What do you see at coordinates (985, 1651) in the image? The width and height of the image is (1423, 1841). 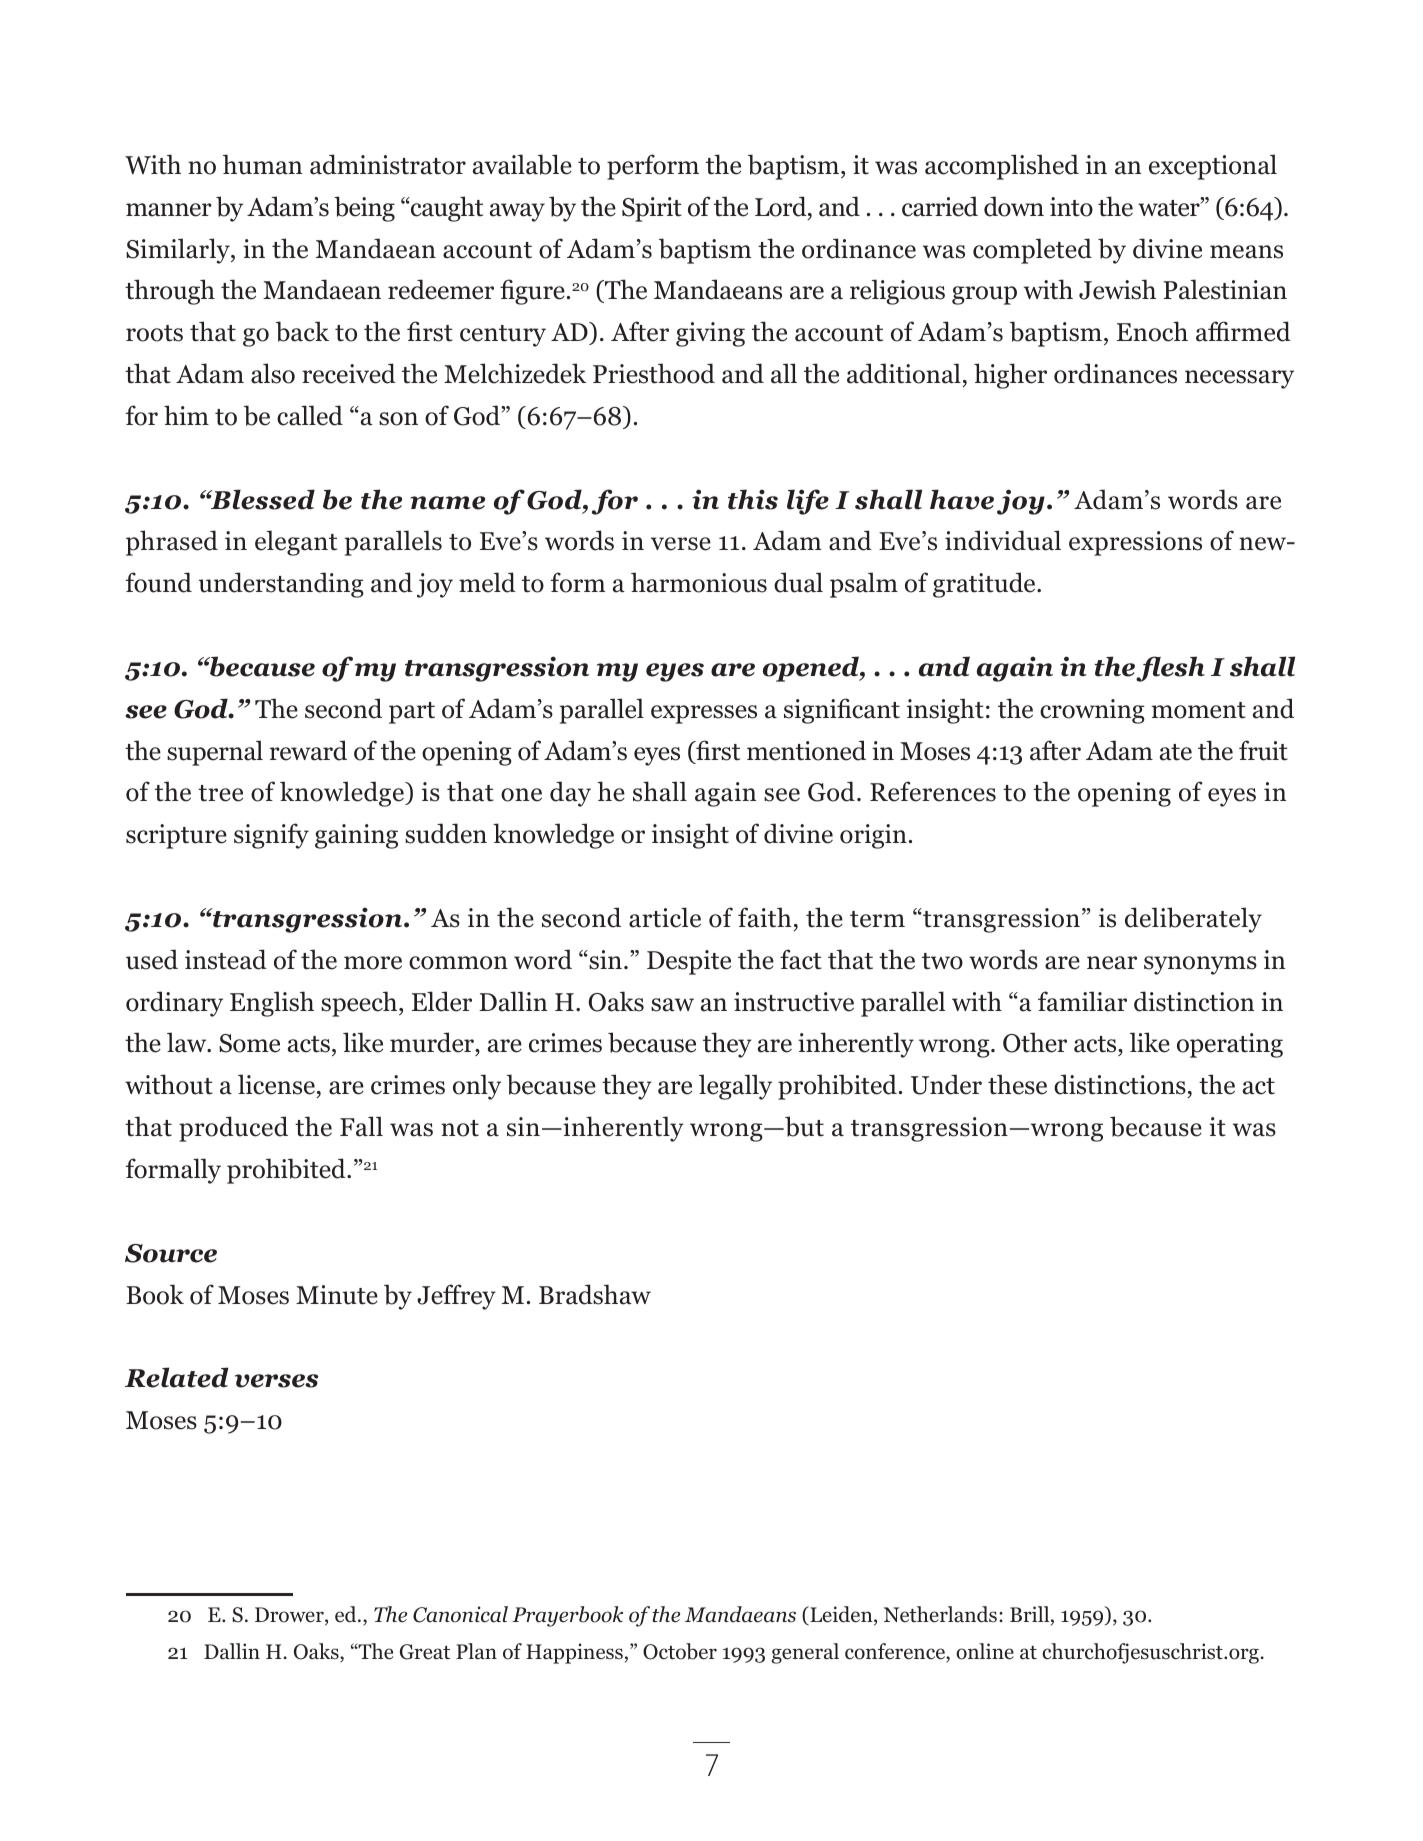 I see `online` at bounding box center [985, 1651].
